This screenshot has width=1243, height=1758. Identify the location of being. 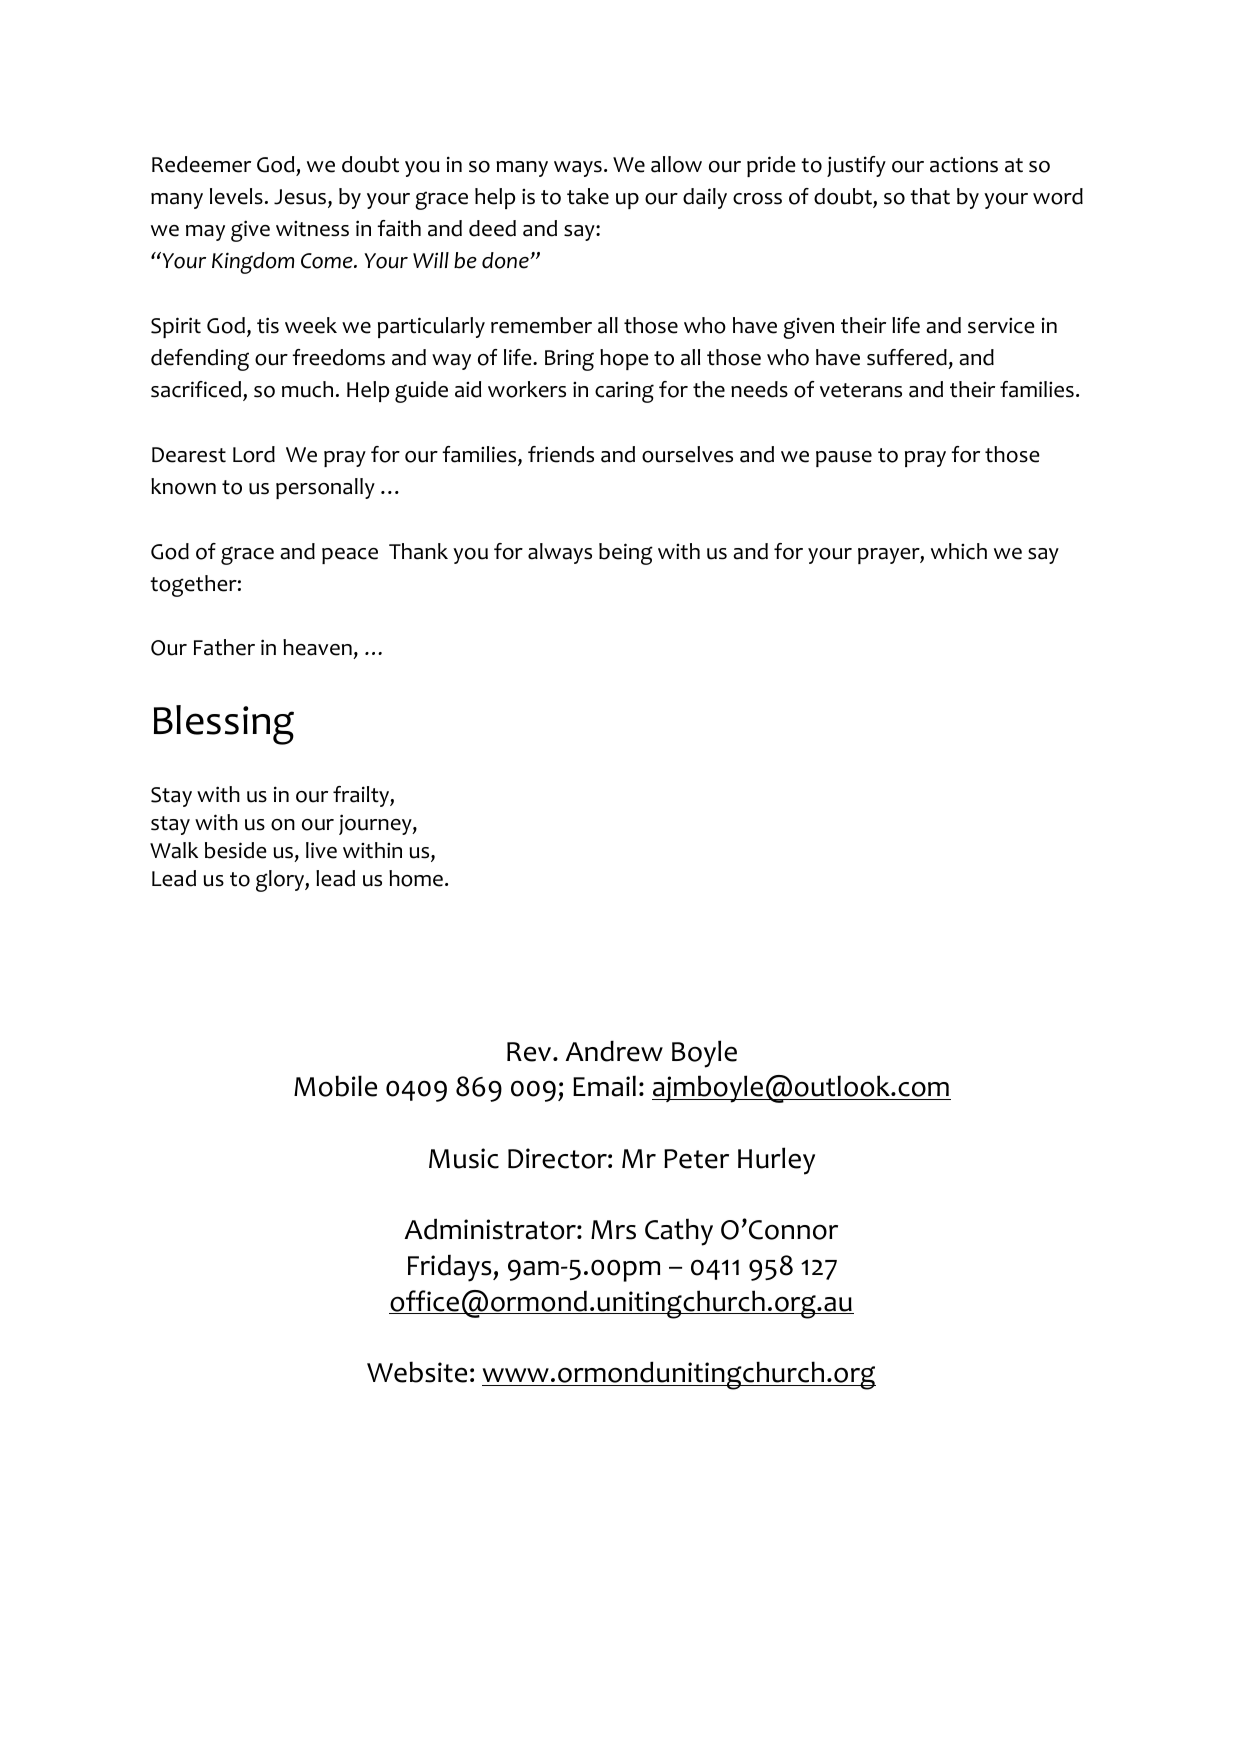
(626, 554).
